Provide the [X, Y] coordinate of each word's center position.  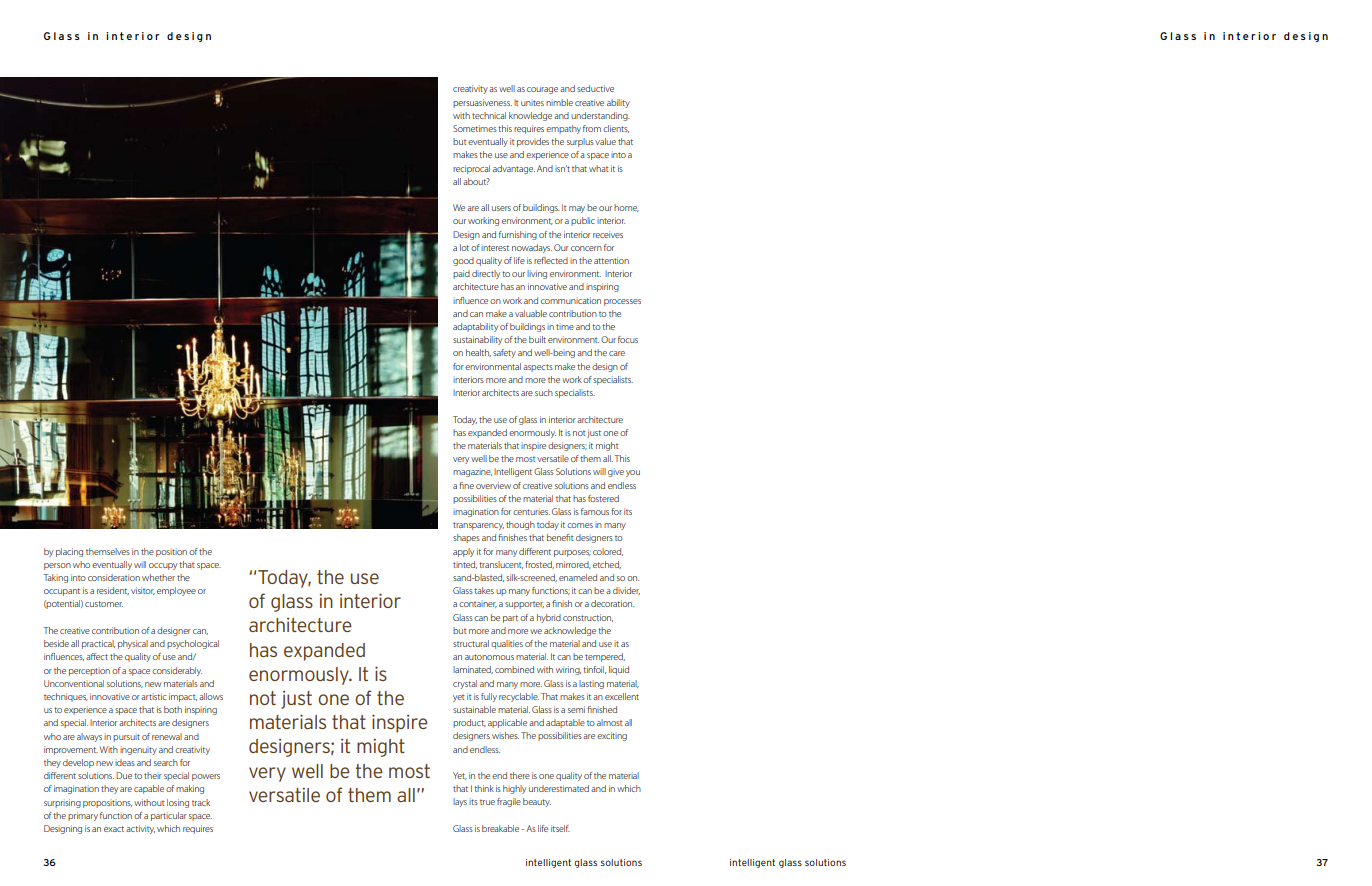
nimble [559, 102]
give [616, 473]
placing [69, 552]
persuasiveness [482, 103]
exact [114, 829]
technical [489, 115]
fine [466, 485]
